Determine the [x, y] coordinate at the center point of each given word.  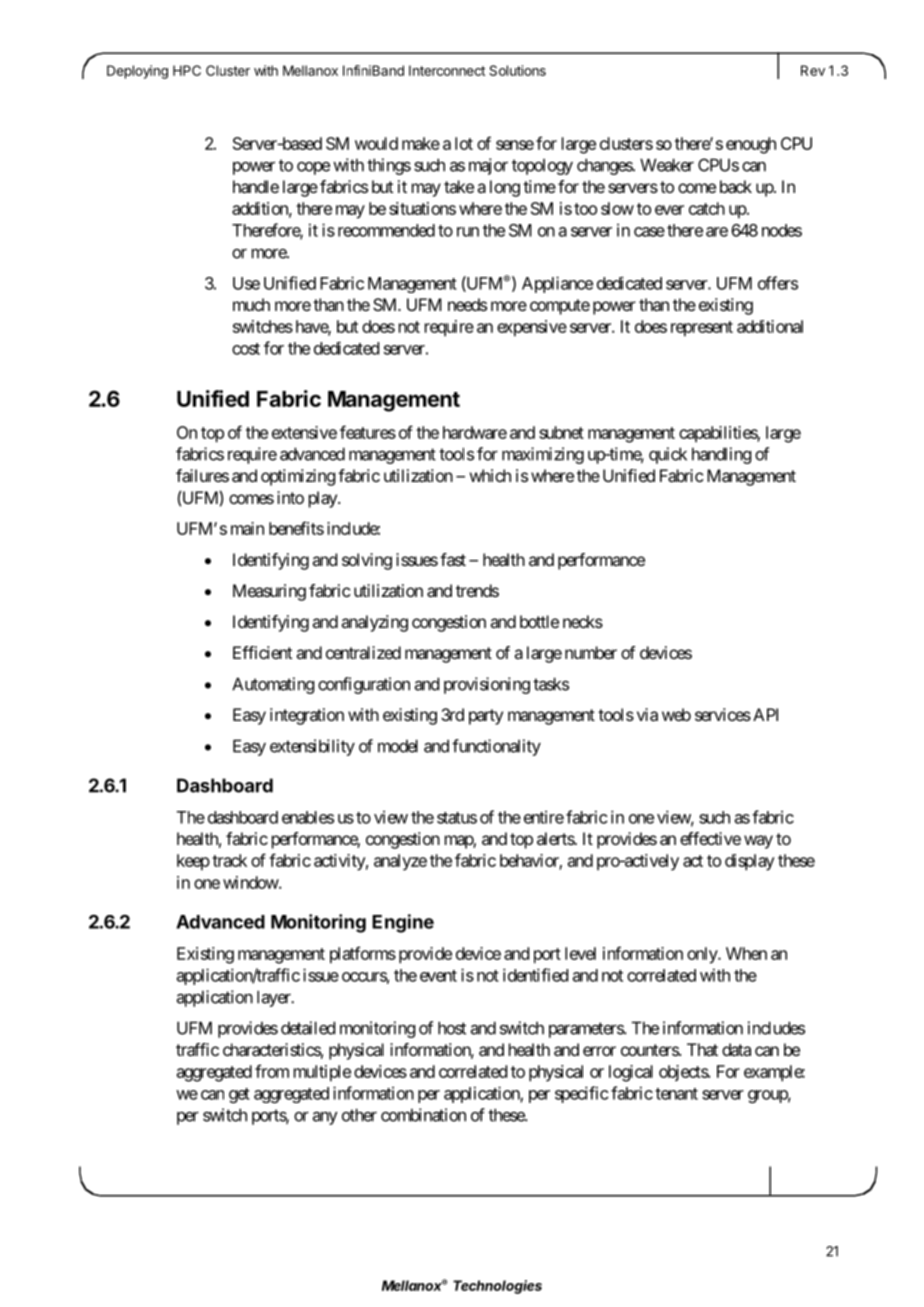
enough [751, 145]
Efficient [262, 652]
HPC [187, 70]
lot [464, 143]
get [239, 1095]
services [723, 714]
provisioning [487, 685]
